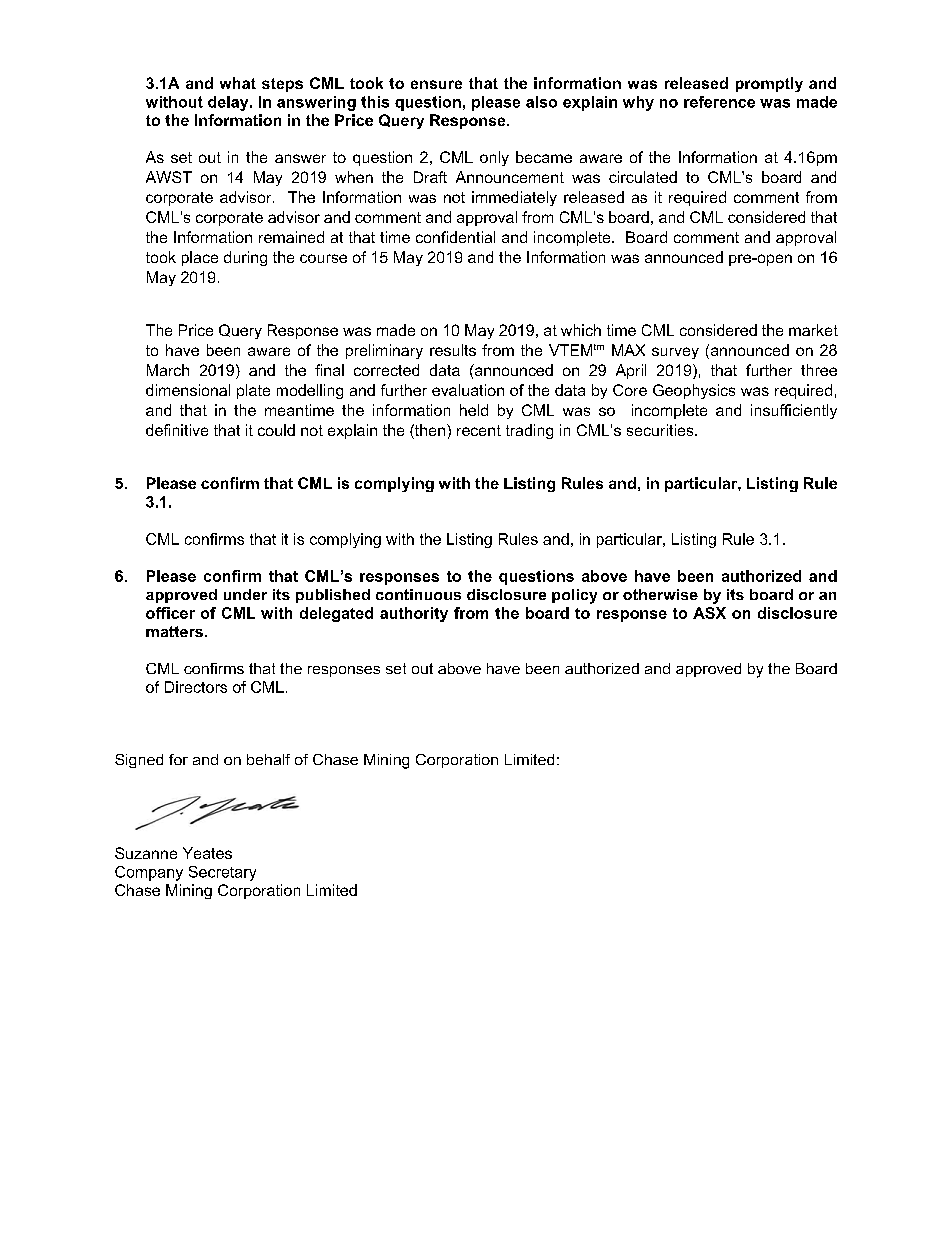 This document has width=952, height=1233. I want to click on delay, so click(229, 103).
